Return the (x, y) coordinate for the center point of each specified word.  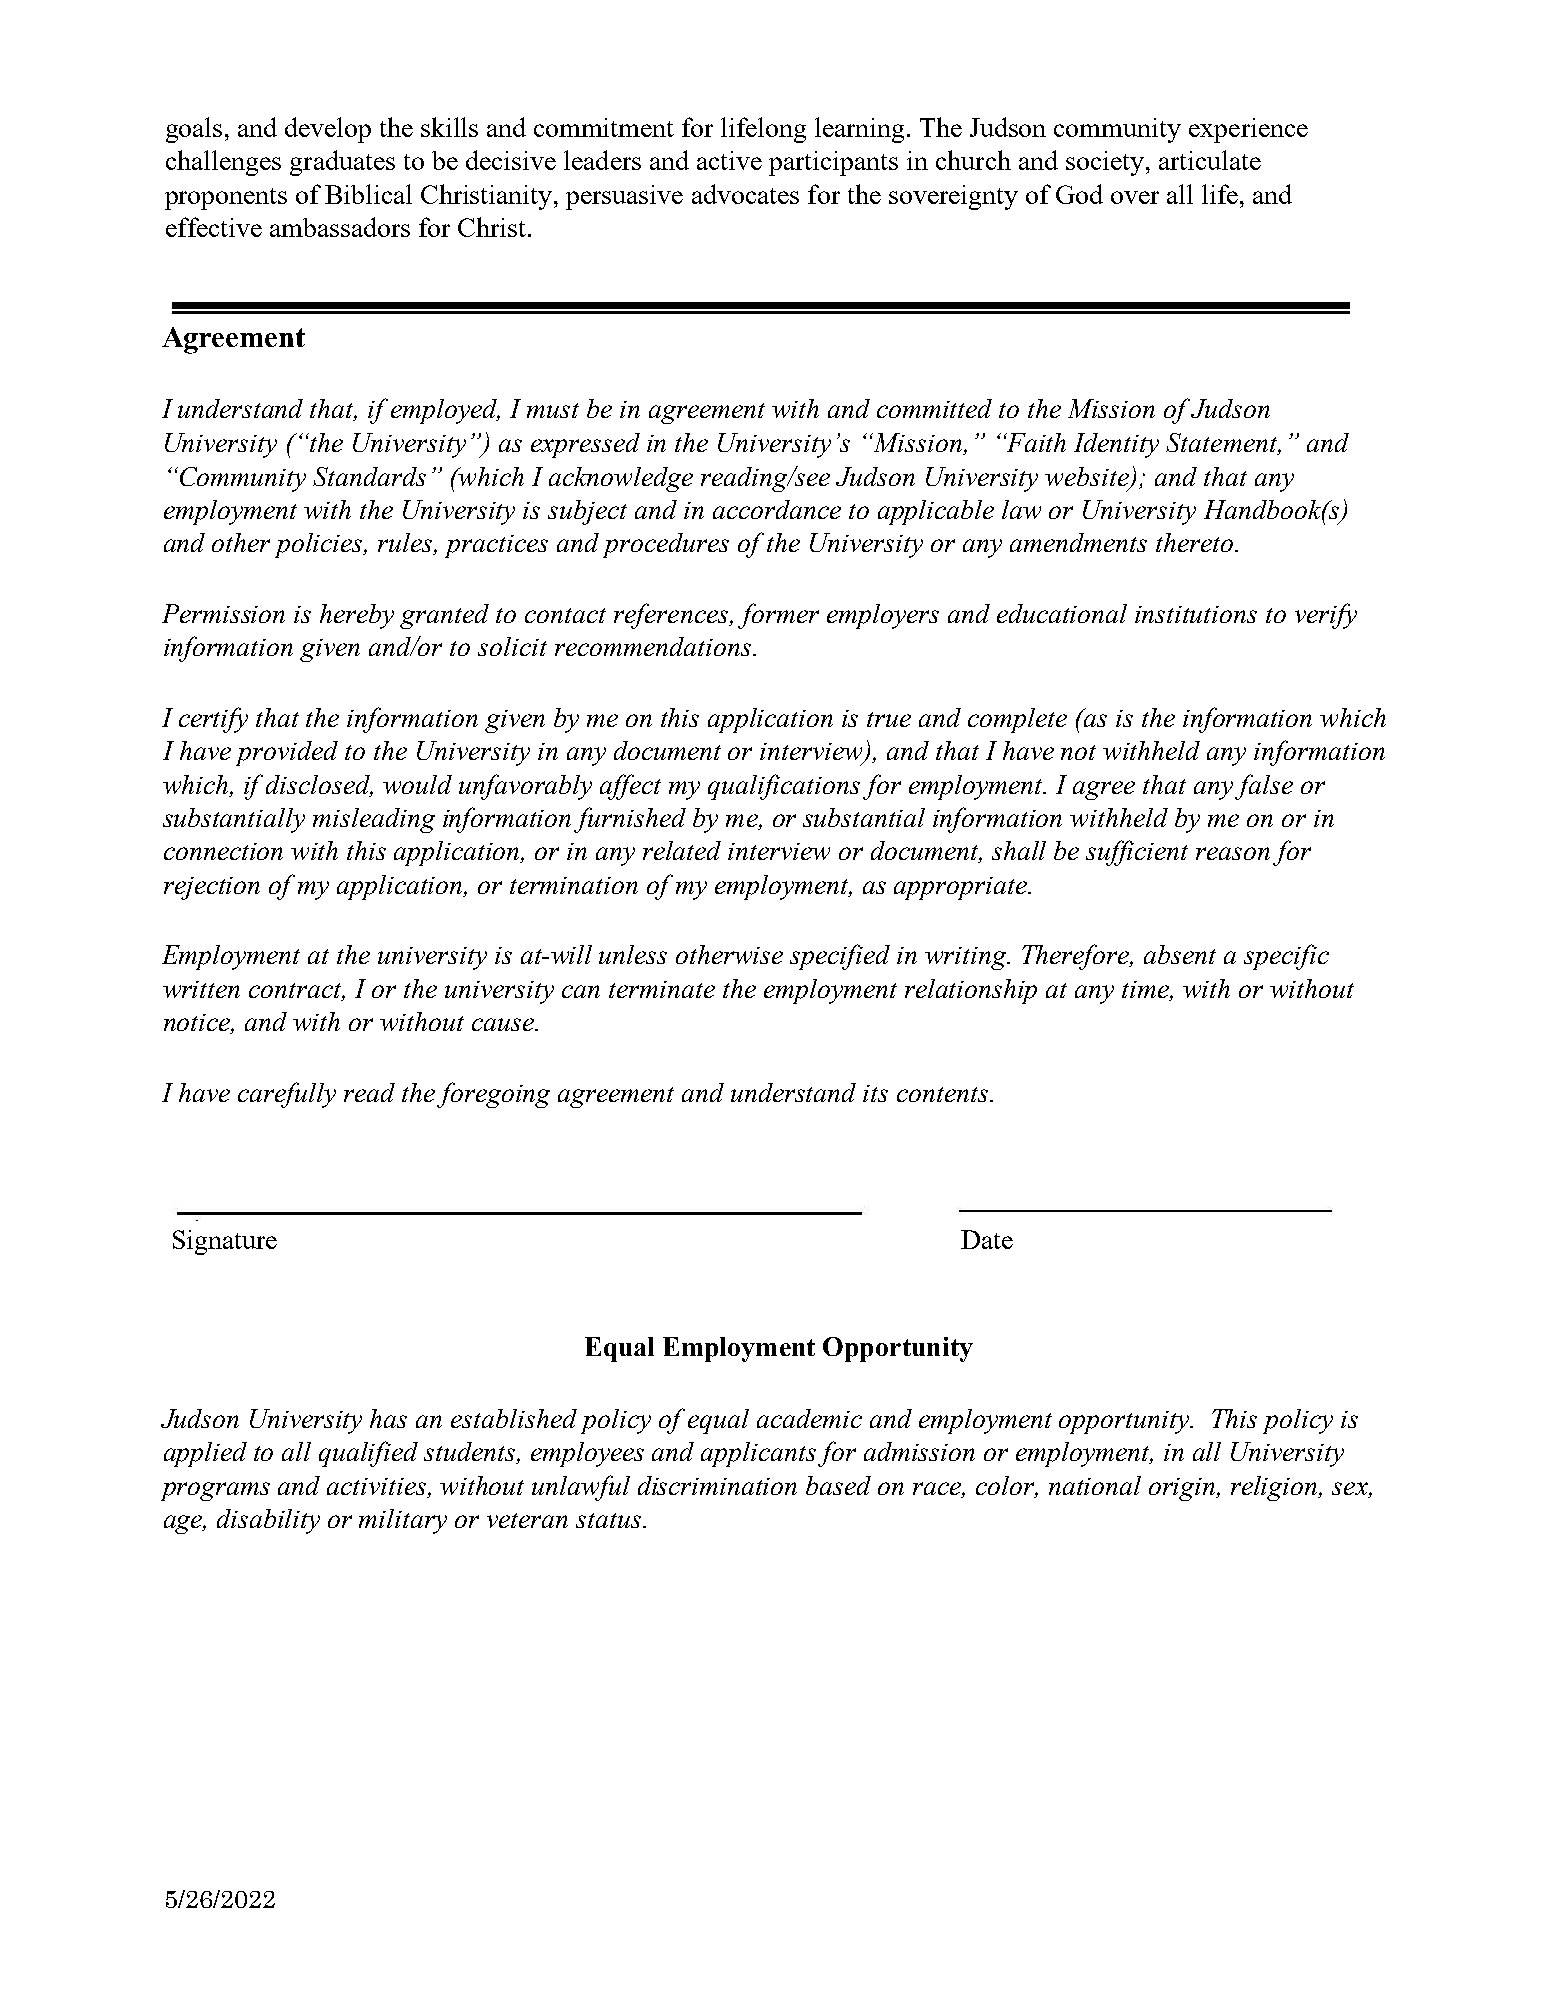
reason (1233, 853)
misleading (374, 820)
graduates (342, 163)
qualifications (784, 787)
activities (378, 1488)
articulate (1210, 160)
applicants (760, 1454)
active (729, 160)
